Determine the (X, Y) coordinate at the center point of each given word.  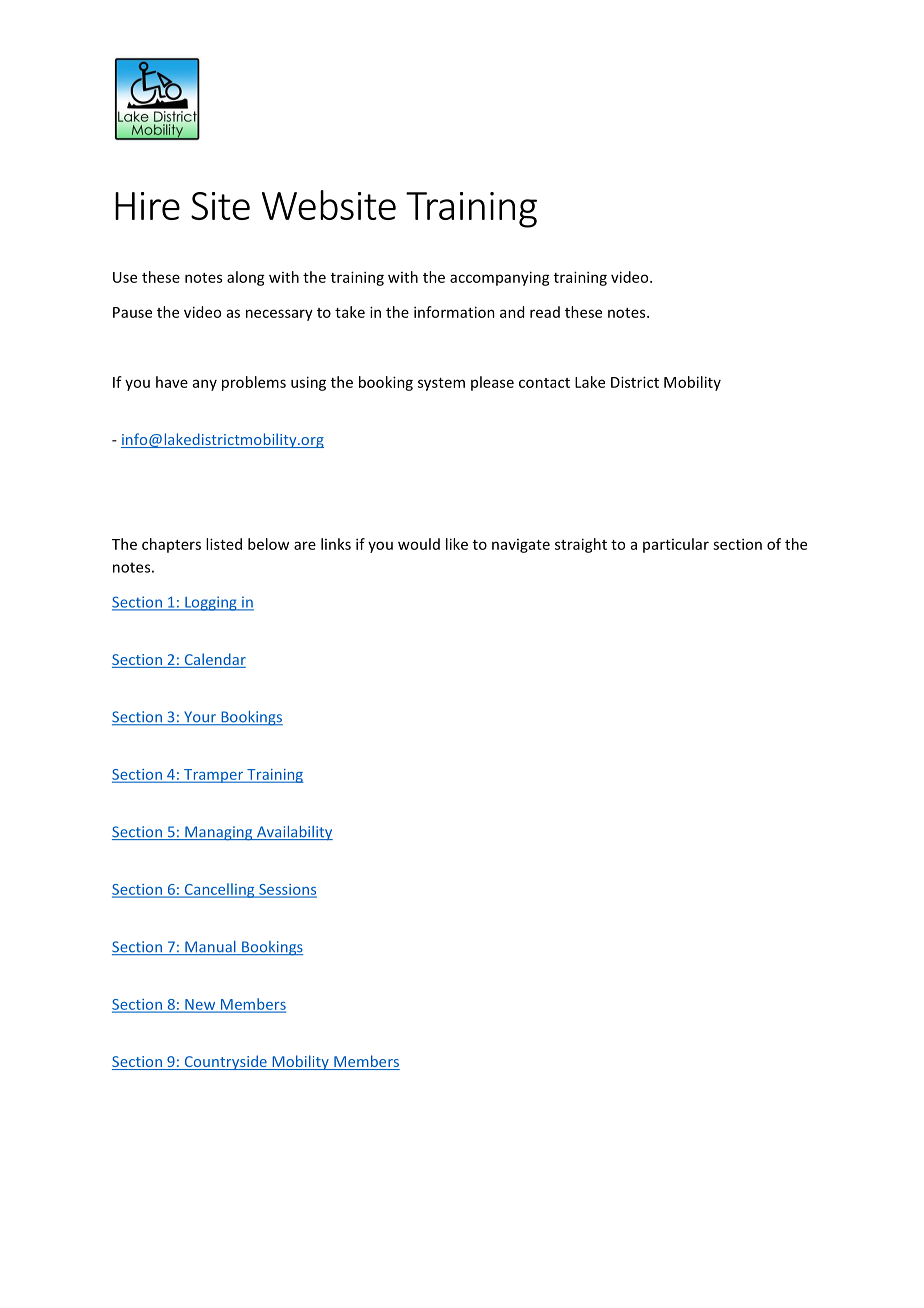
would (419, 544)
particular (676, 545)
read (545, 312)
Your (200, 718)
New (200, 1005)
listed (224, 544)
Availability (293, 833)
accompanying (500, 278)
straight (581, 545)
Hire (147, 206)
